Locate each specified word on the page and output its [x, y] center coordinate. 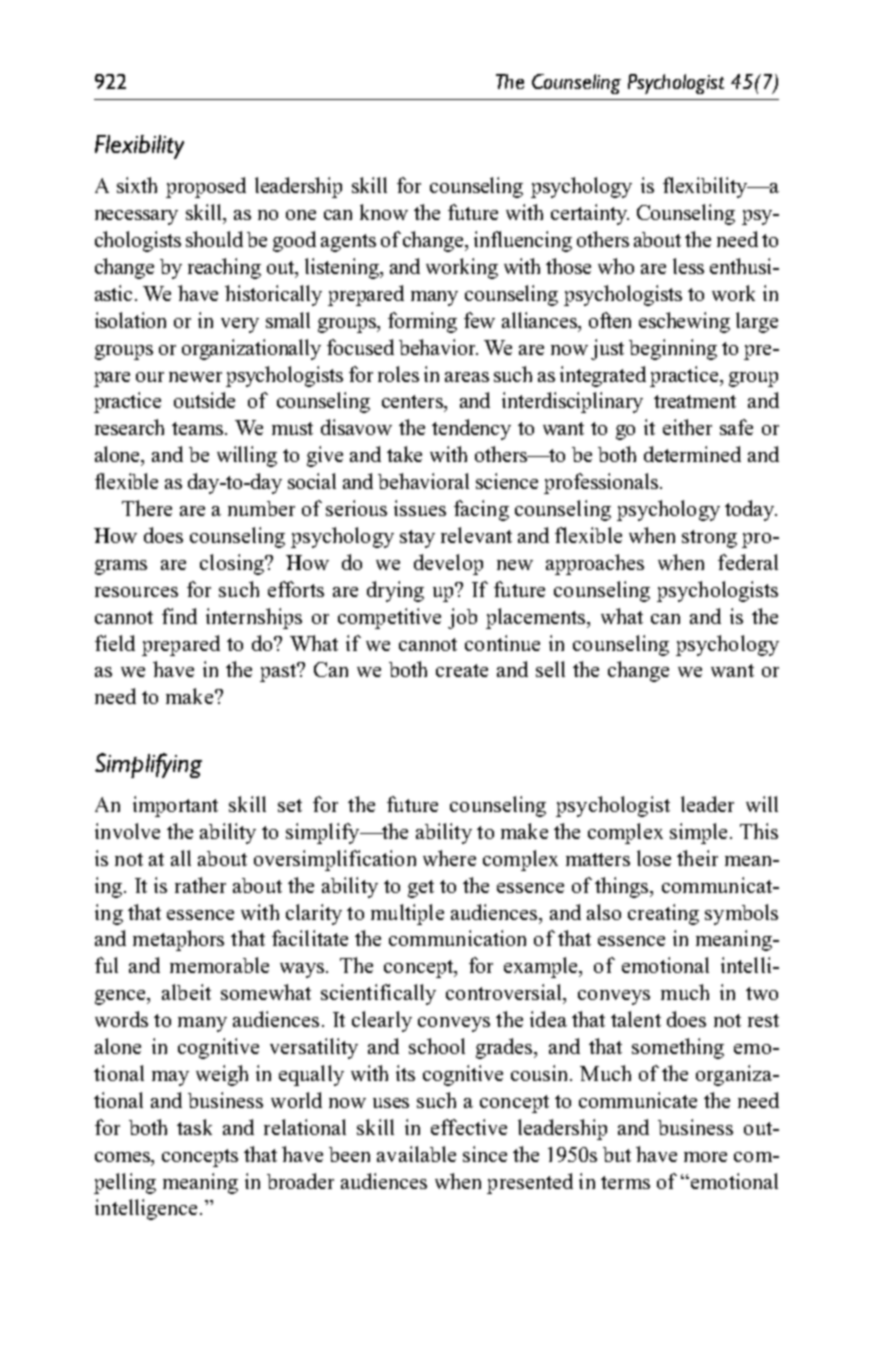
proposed [206, 187]
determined [692, 454]
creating [663, 914]
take [404, 454]
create [462, 670]
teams [199, 428]
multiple [407, 914]
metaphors [178, 940]
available [416, 1154]
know [384, 212]
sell [550, 669]
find [179, 616]
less [688, 266]
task [194, 1127]
